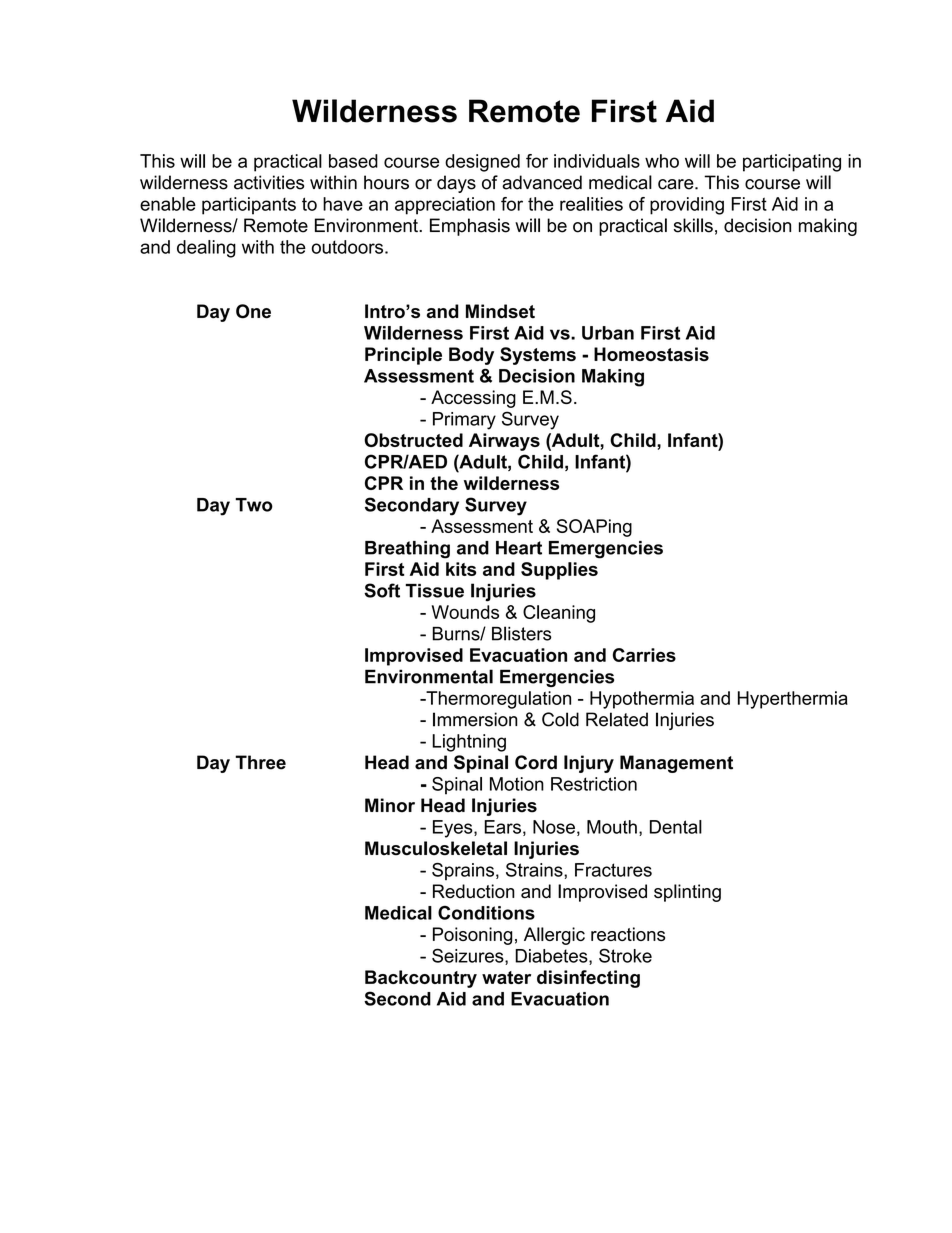 The height and width of the page is (1233, 952). I want to click on One, so click(253, 311).
